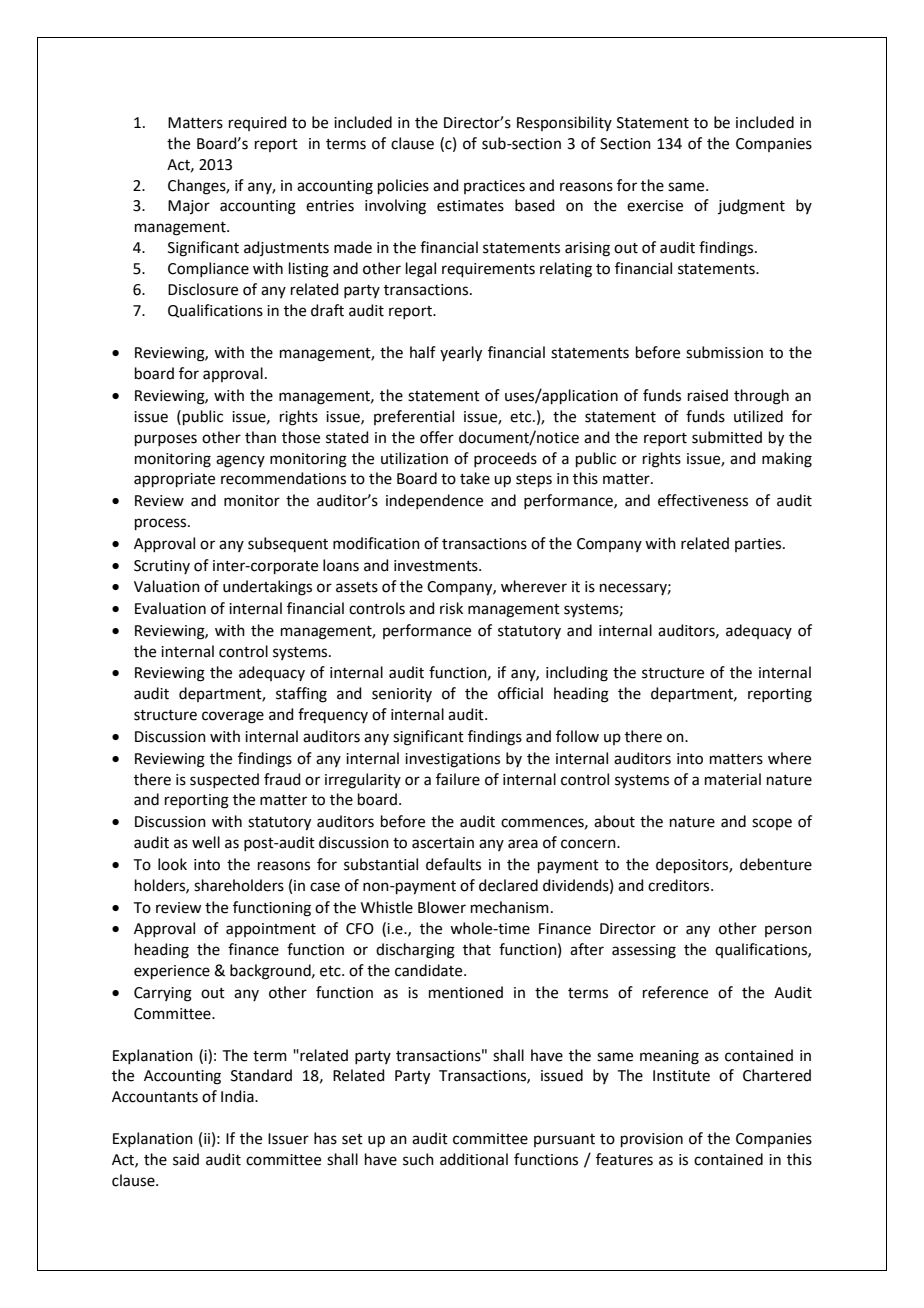  Describe the element at coordinates (258, 123) in the screenshot. I see `required` at that location.
